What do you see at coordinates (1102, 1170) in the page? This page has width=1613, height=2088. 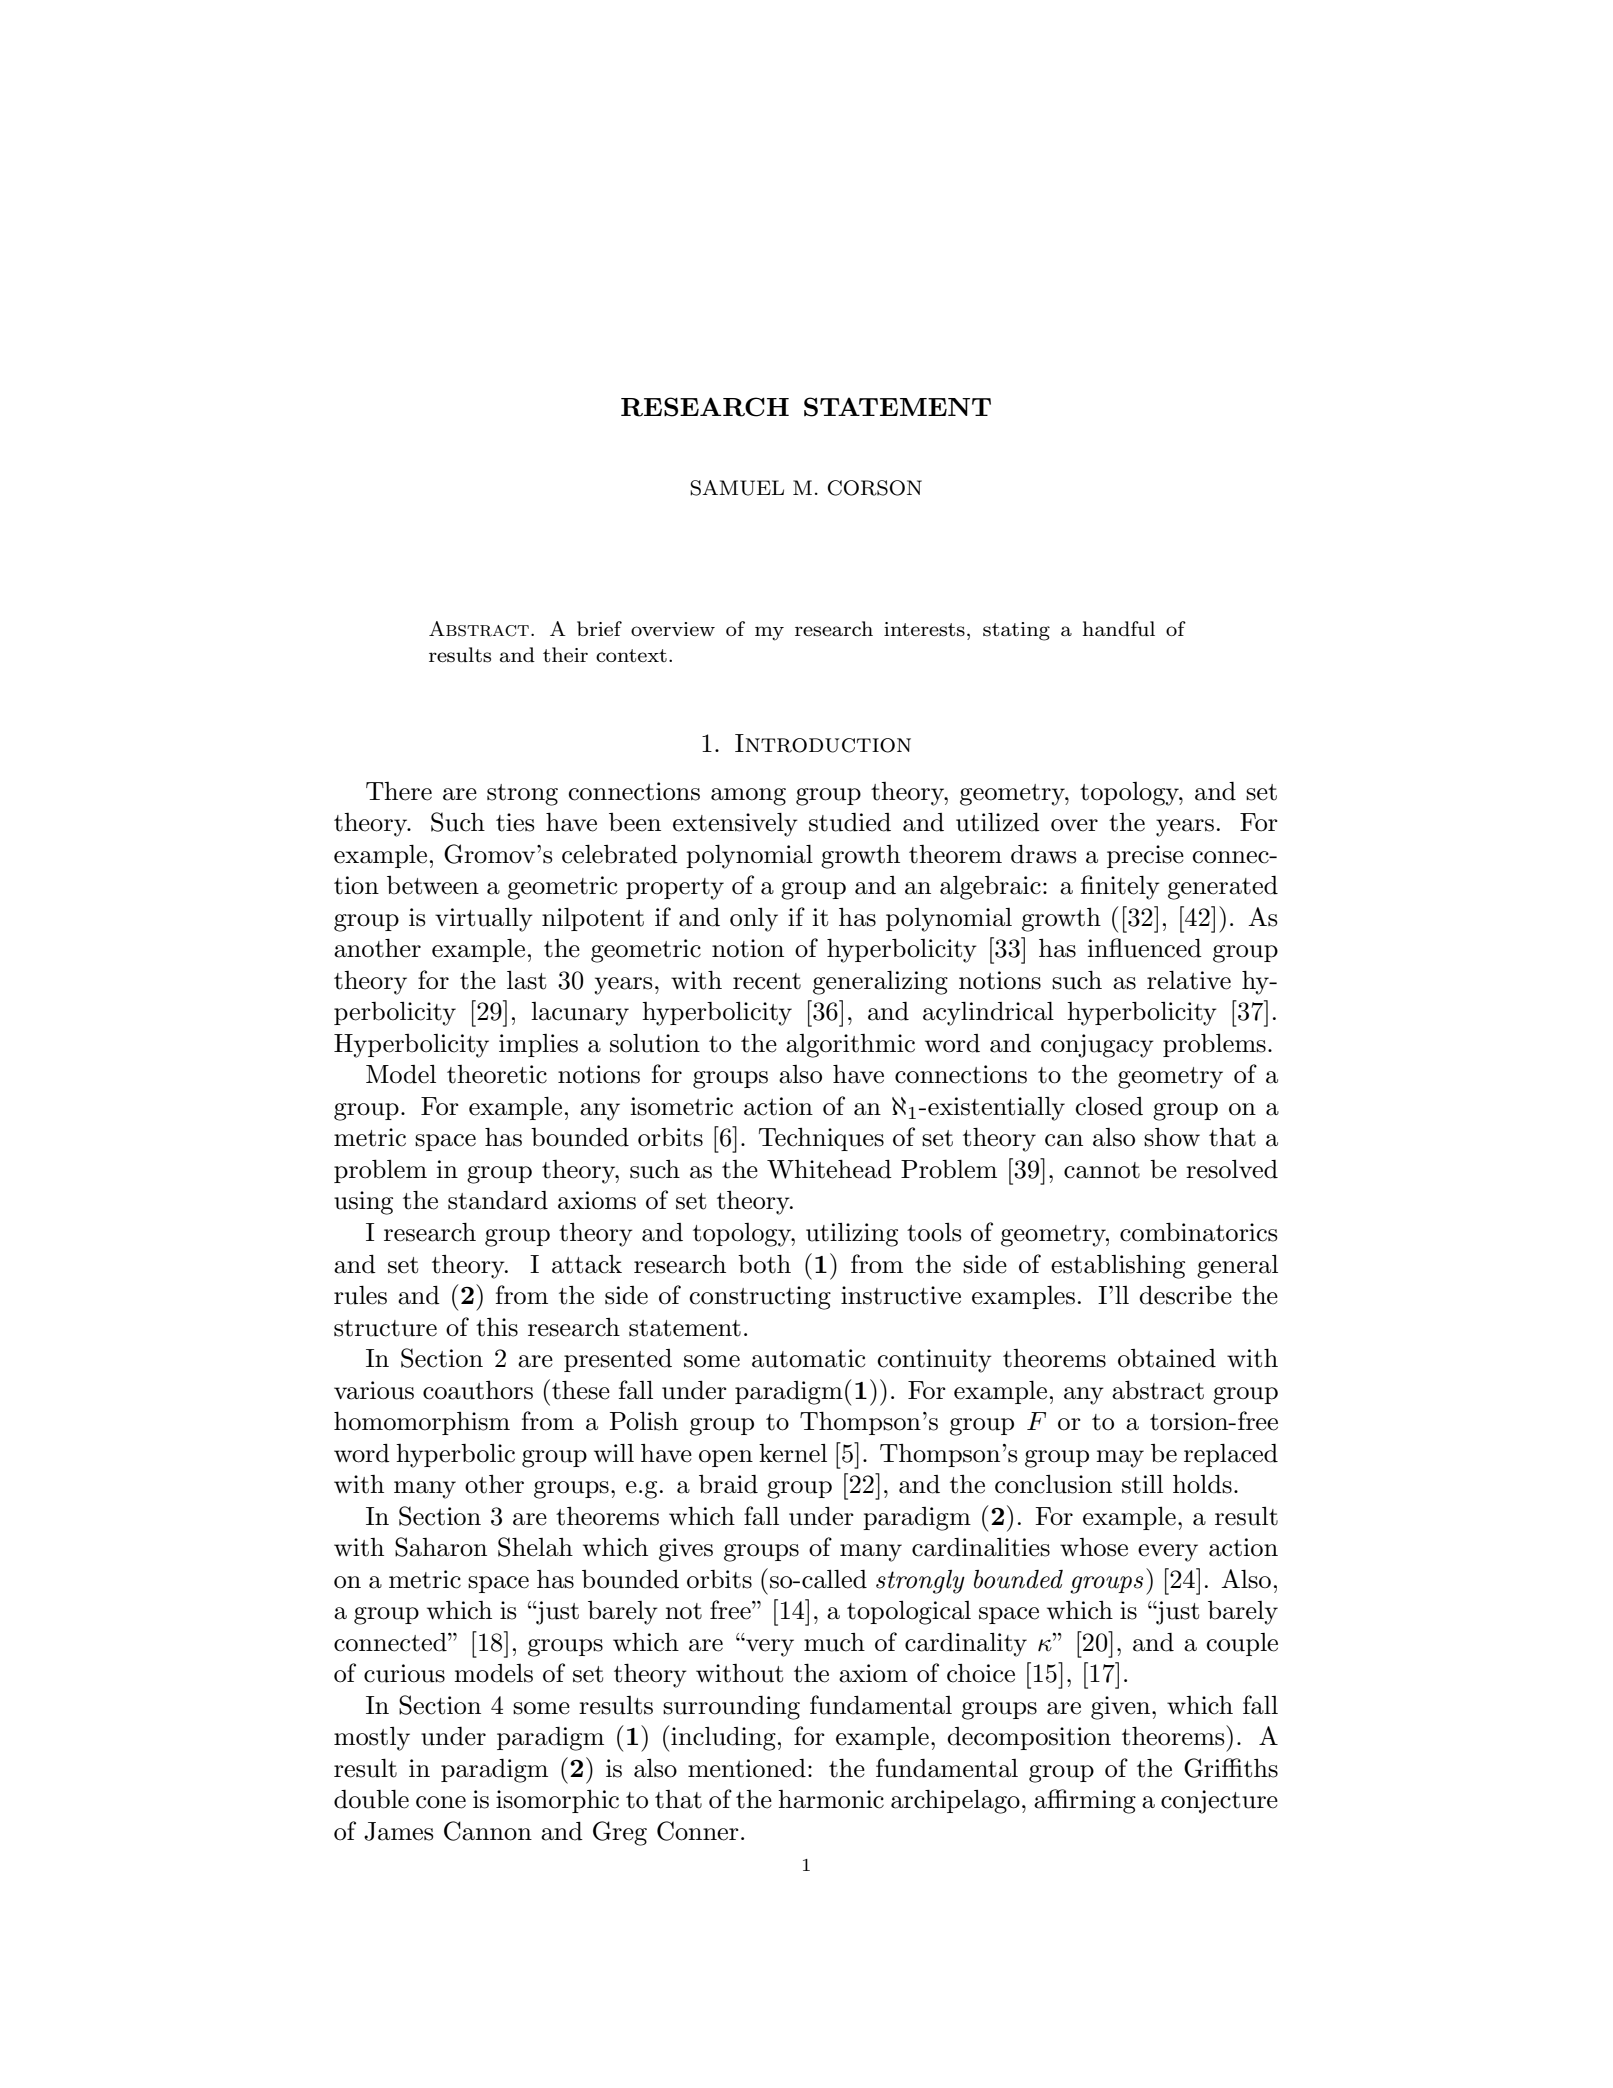 I see `cannot` at bounding box center [1102, 1170].
